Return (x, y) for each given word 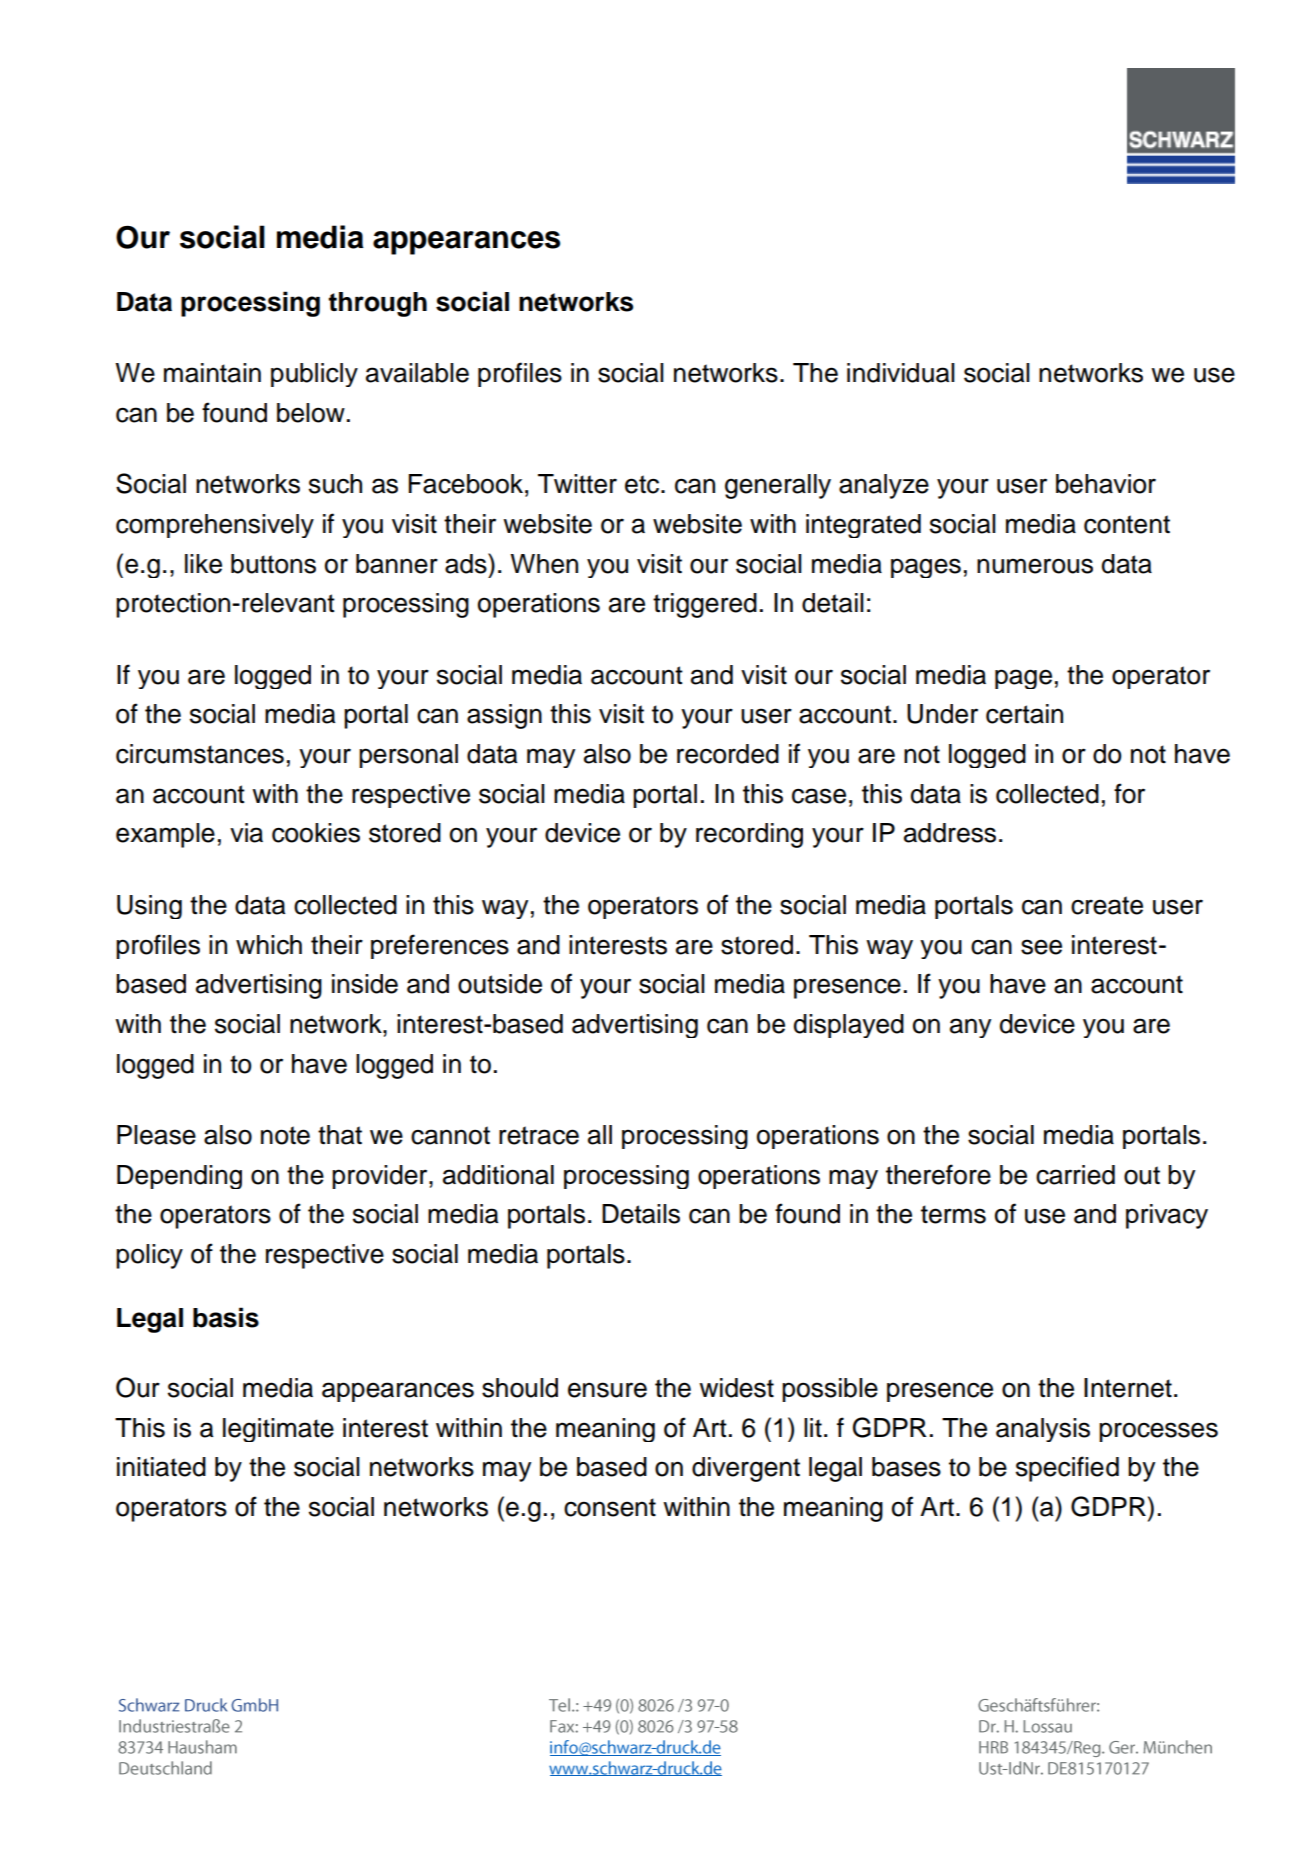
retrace (539, 1135)
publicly (314, 375)
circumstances (200, 754)
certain (1024, 714)
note (285, 1135)
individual (901, 373)
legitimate (278, 1430)
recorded (728, 754)
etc (643, 484)
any (970, 1028)
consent (610, 1507)
